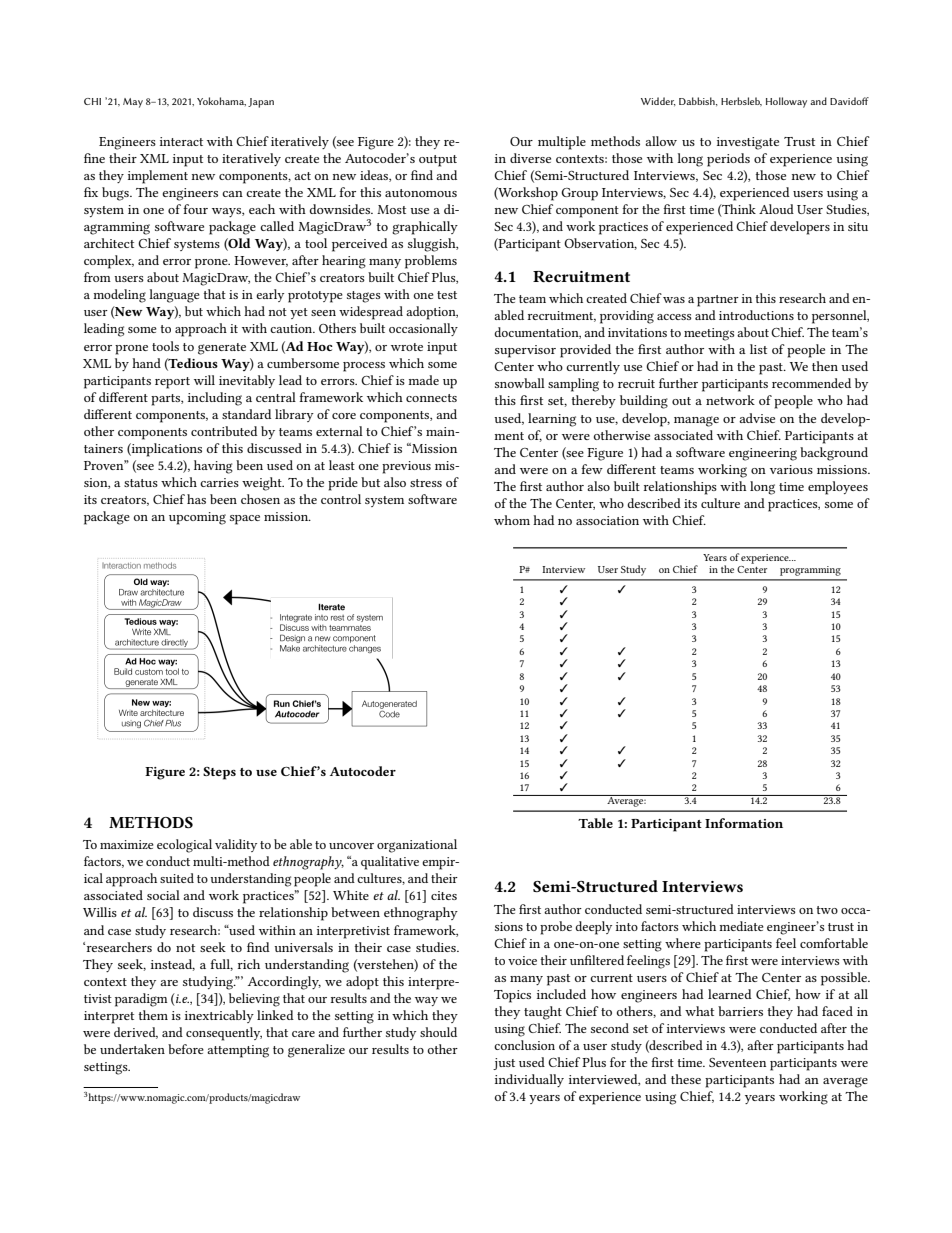 The image size is (952, 1233). I want to click on investigate, so click(748, 143).
